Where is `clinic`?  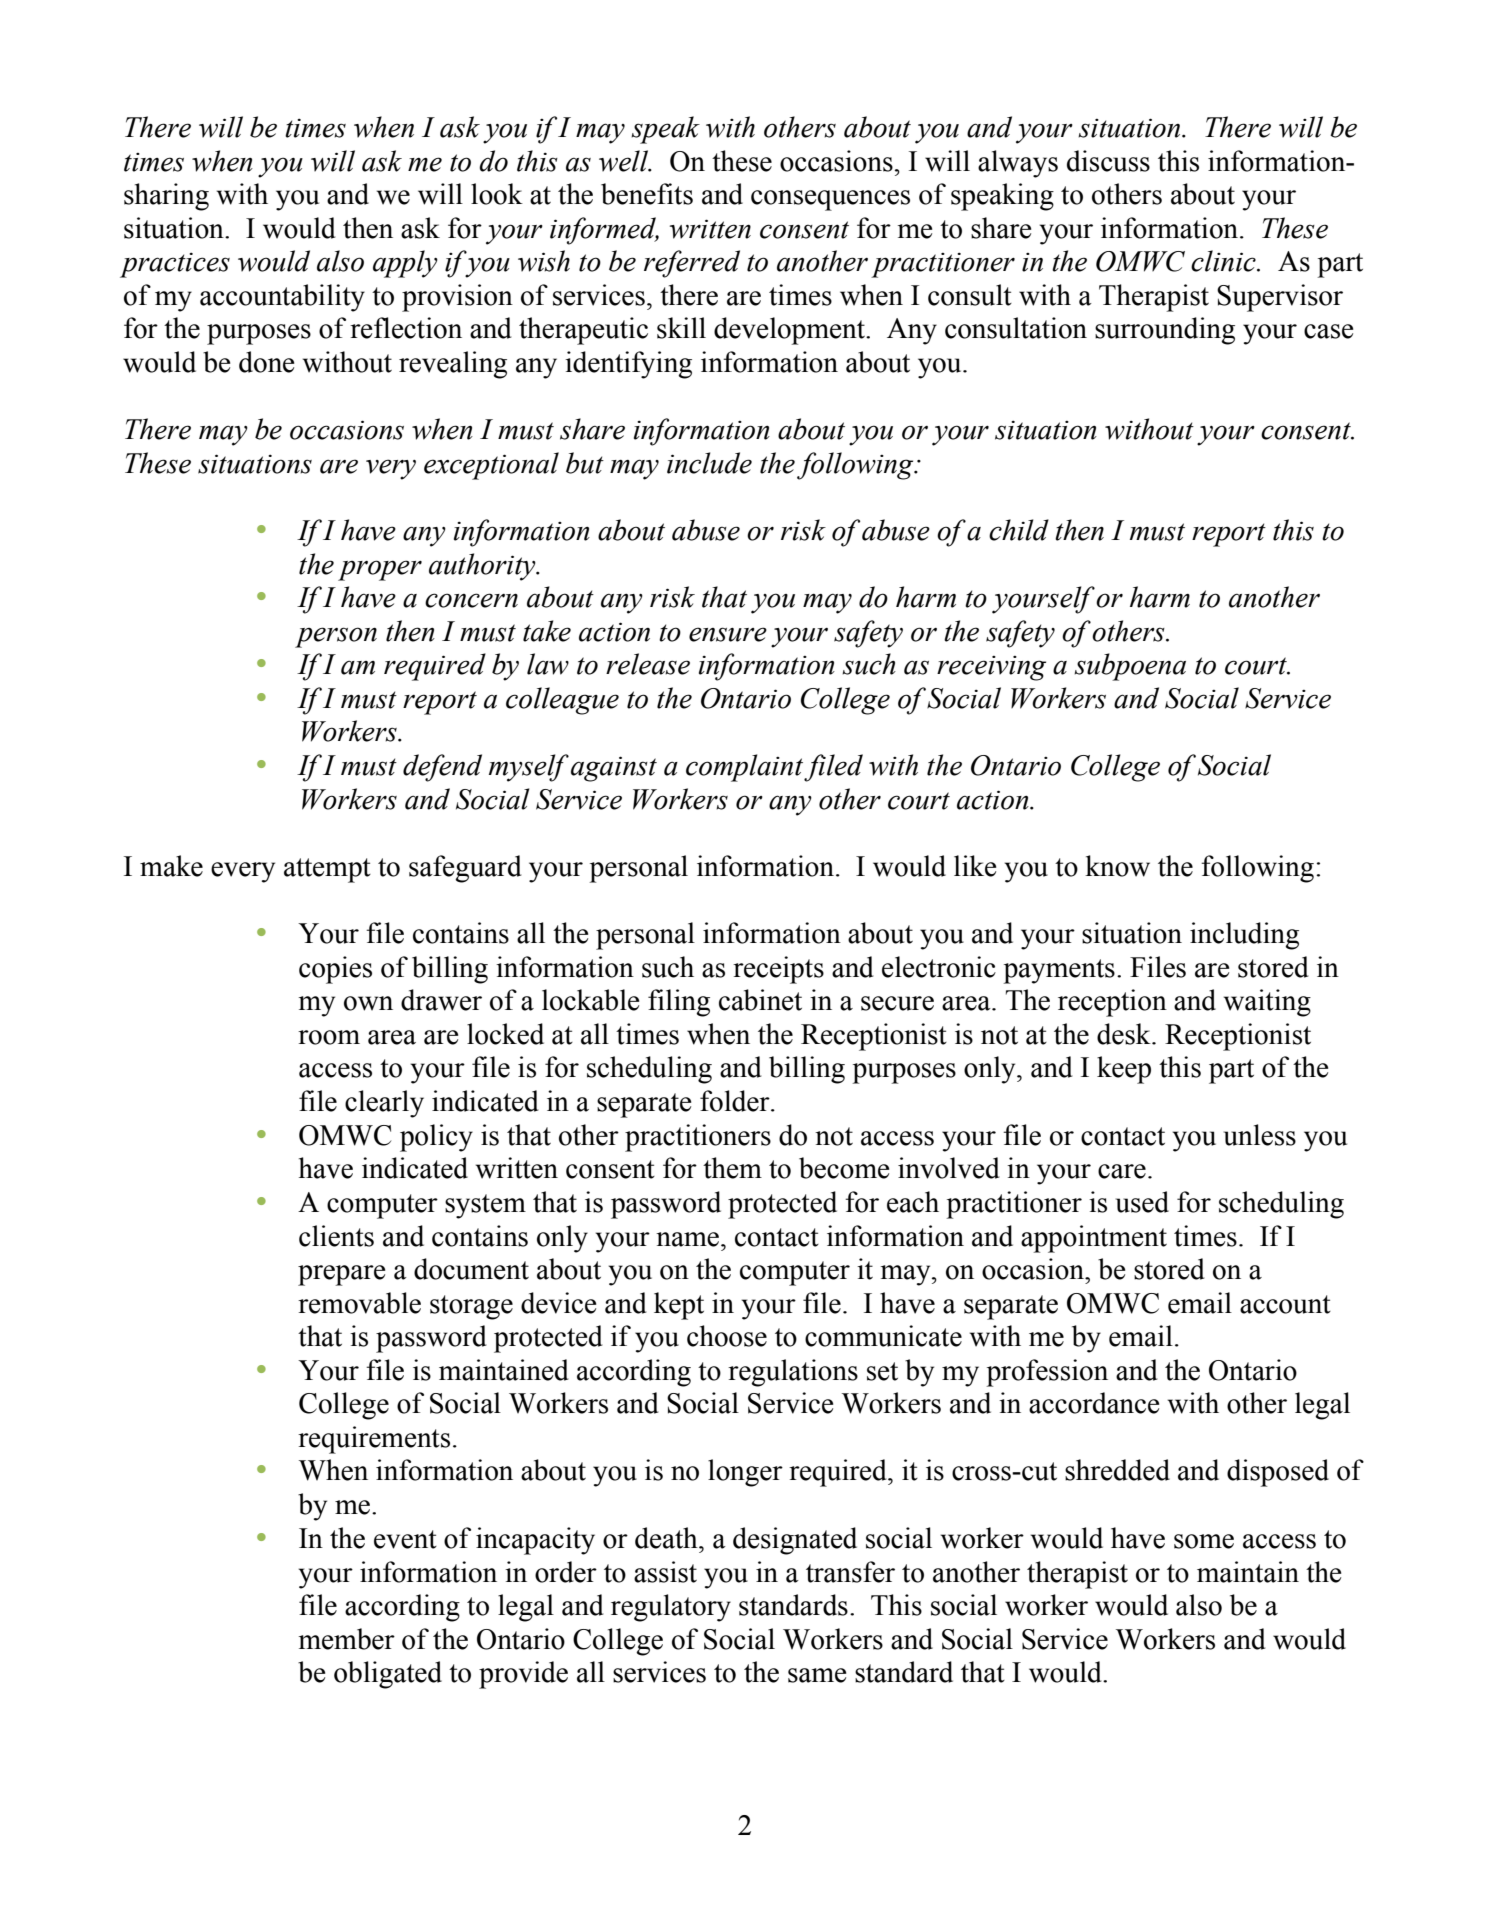
clinic is located at coordinates (1224, 261).
